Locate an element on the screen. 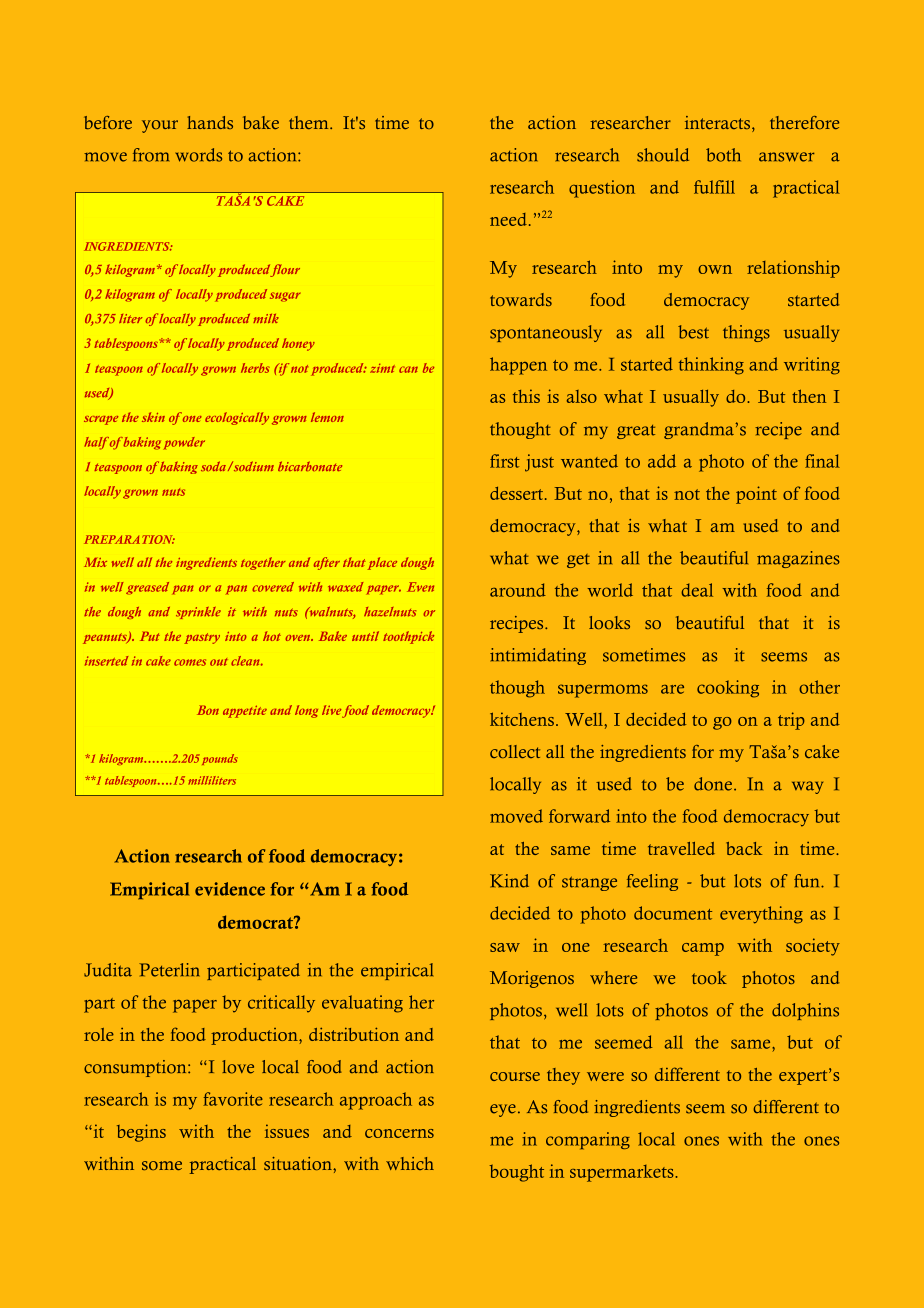 Image resolution: width=924 pixels, height=1308 pixels. words is located at coordinates (198, 155).
